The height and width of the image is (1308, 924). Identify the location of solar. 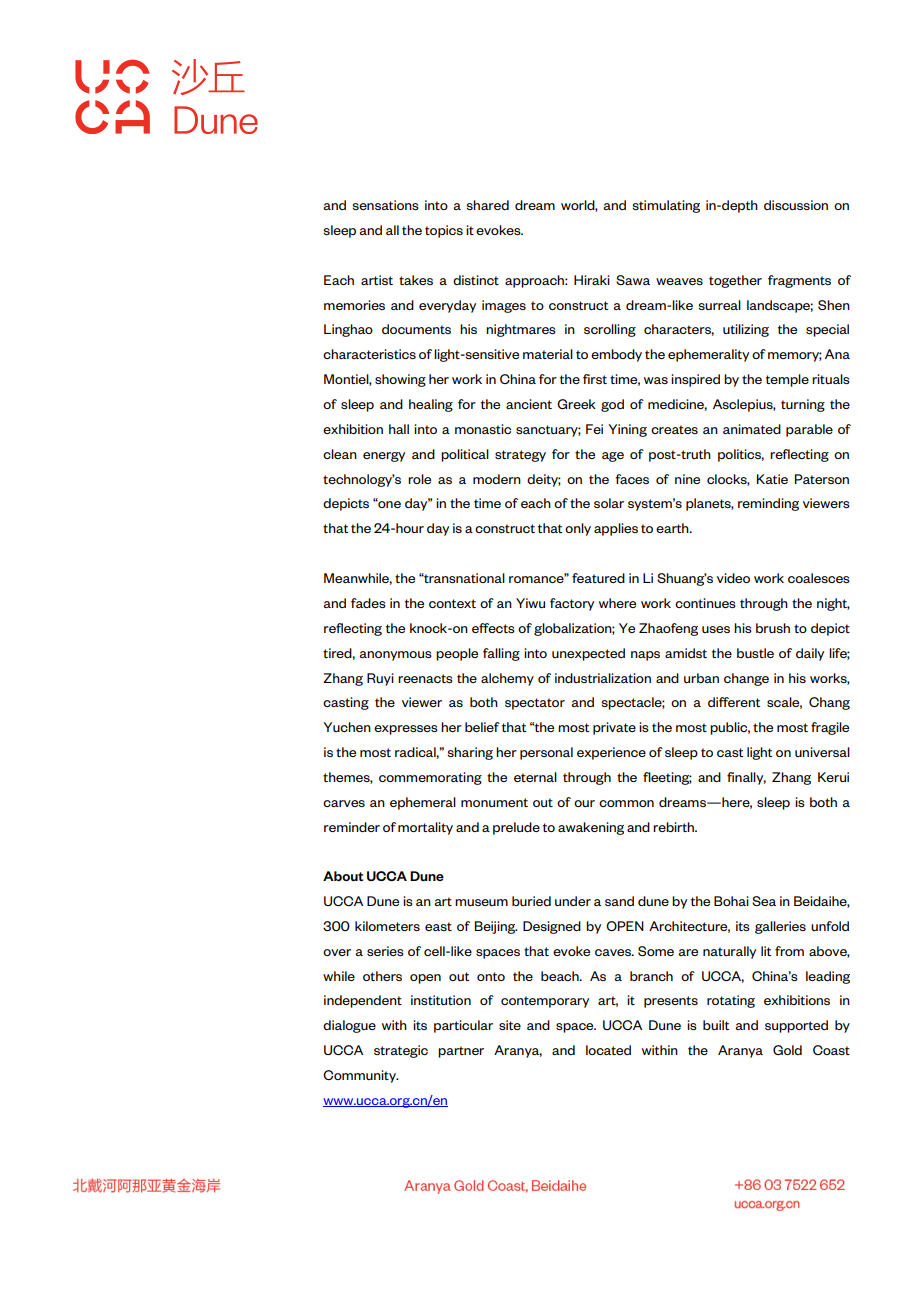
(609, 503).
